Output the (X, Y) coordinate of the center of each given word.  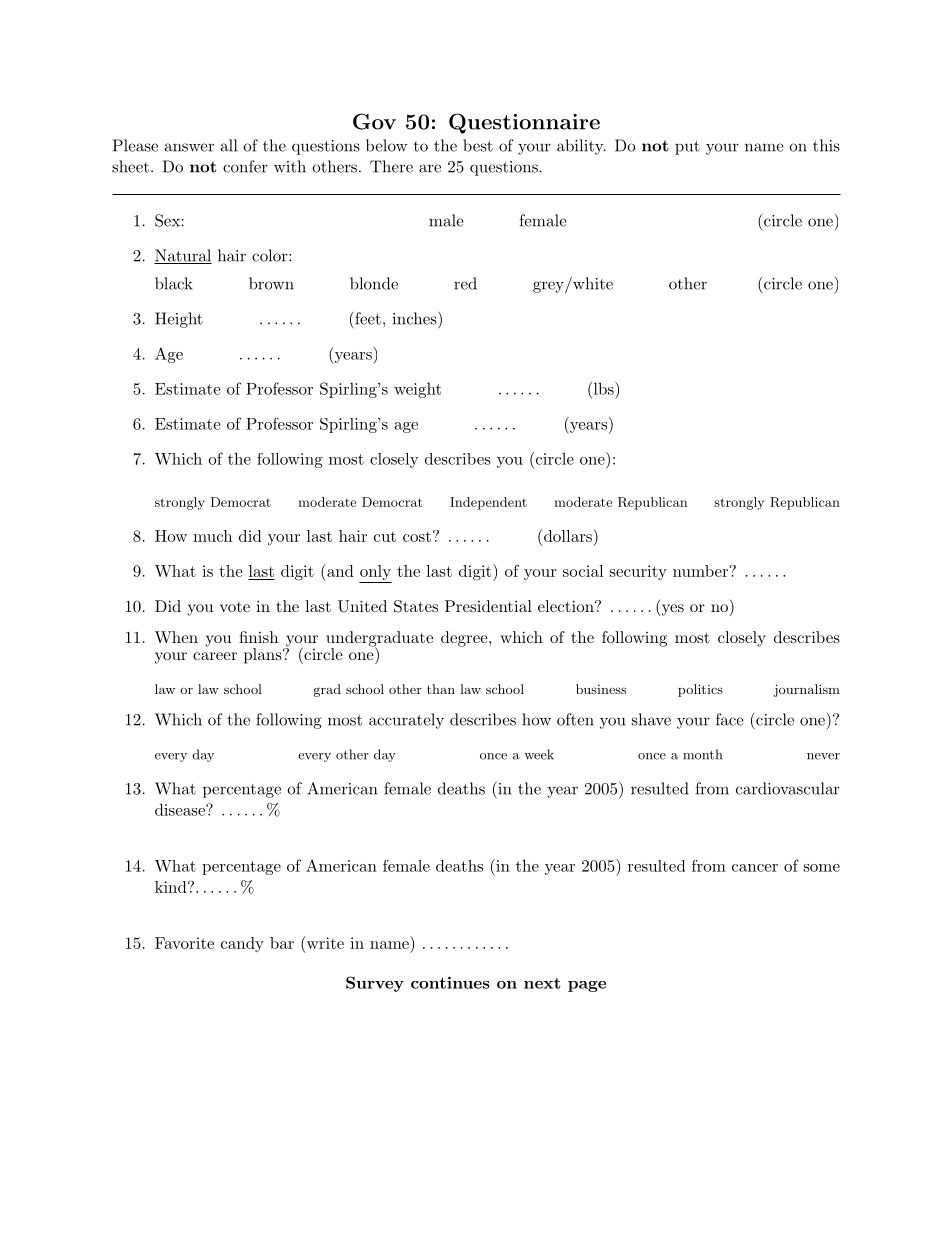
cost (417, 536)
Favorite (184, 943)
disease (181, 809)
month (702, 754)
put (687, 148)
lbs (603, 388)
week (539, 754)
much (212, 536)
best (478, 145)
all (228, 145)
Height (179, 320)
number (700, 571)
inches (416, 318)
